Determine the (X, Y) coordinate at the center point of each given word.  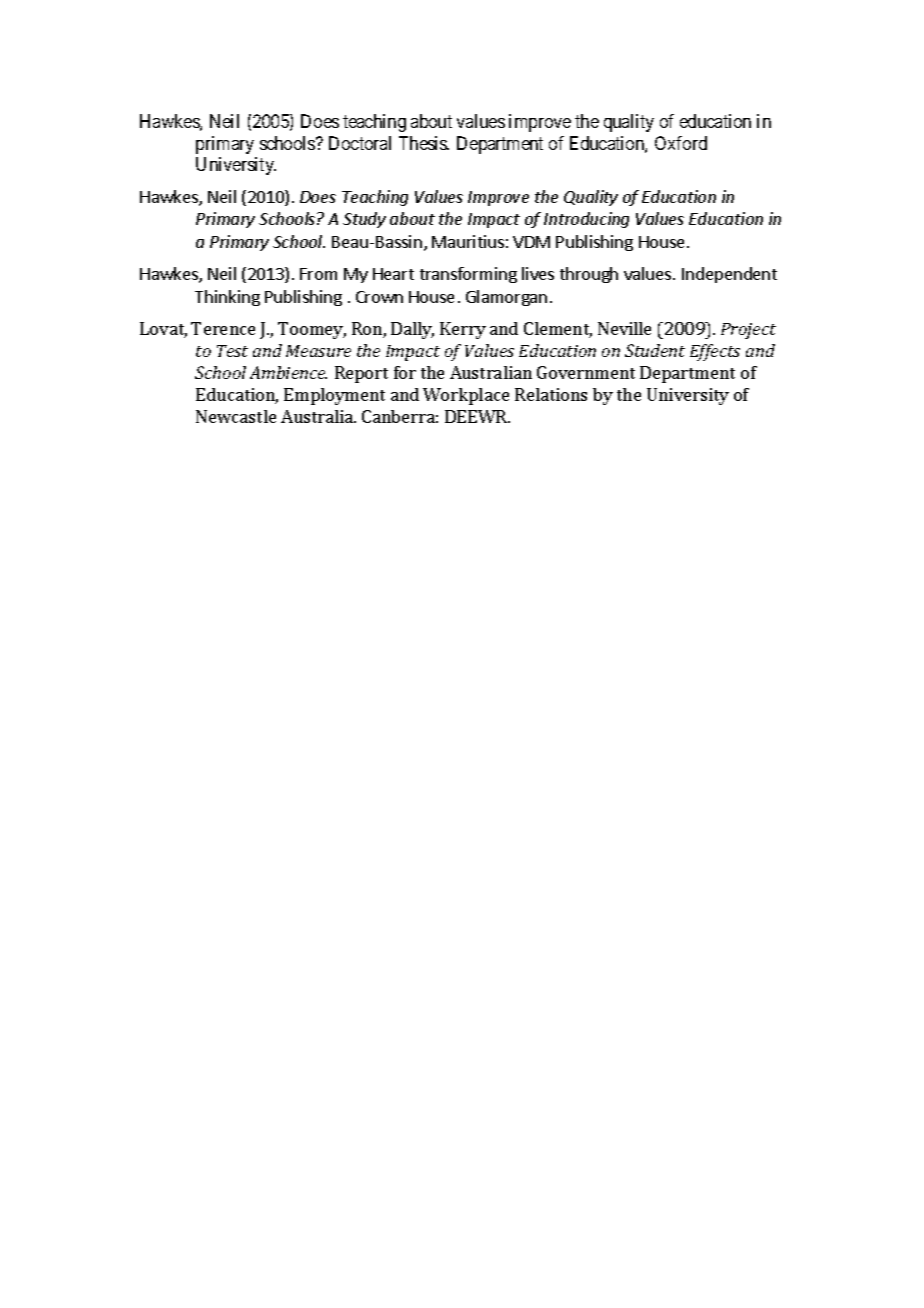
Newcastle (236, 416)
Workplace (466, 396)
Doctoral (360, 143)
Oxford (681, 143)
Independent (729, 275)
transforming (468, 275)
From (318, 274)
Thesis (424, 143)
